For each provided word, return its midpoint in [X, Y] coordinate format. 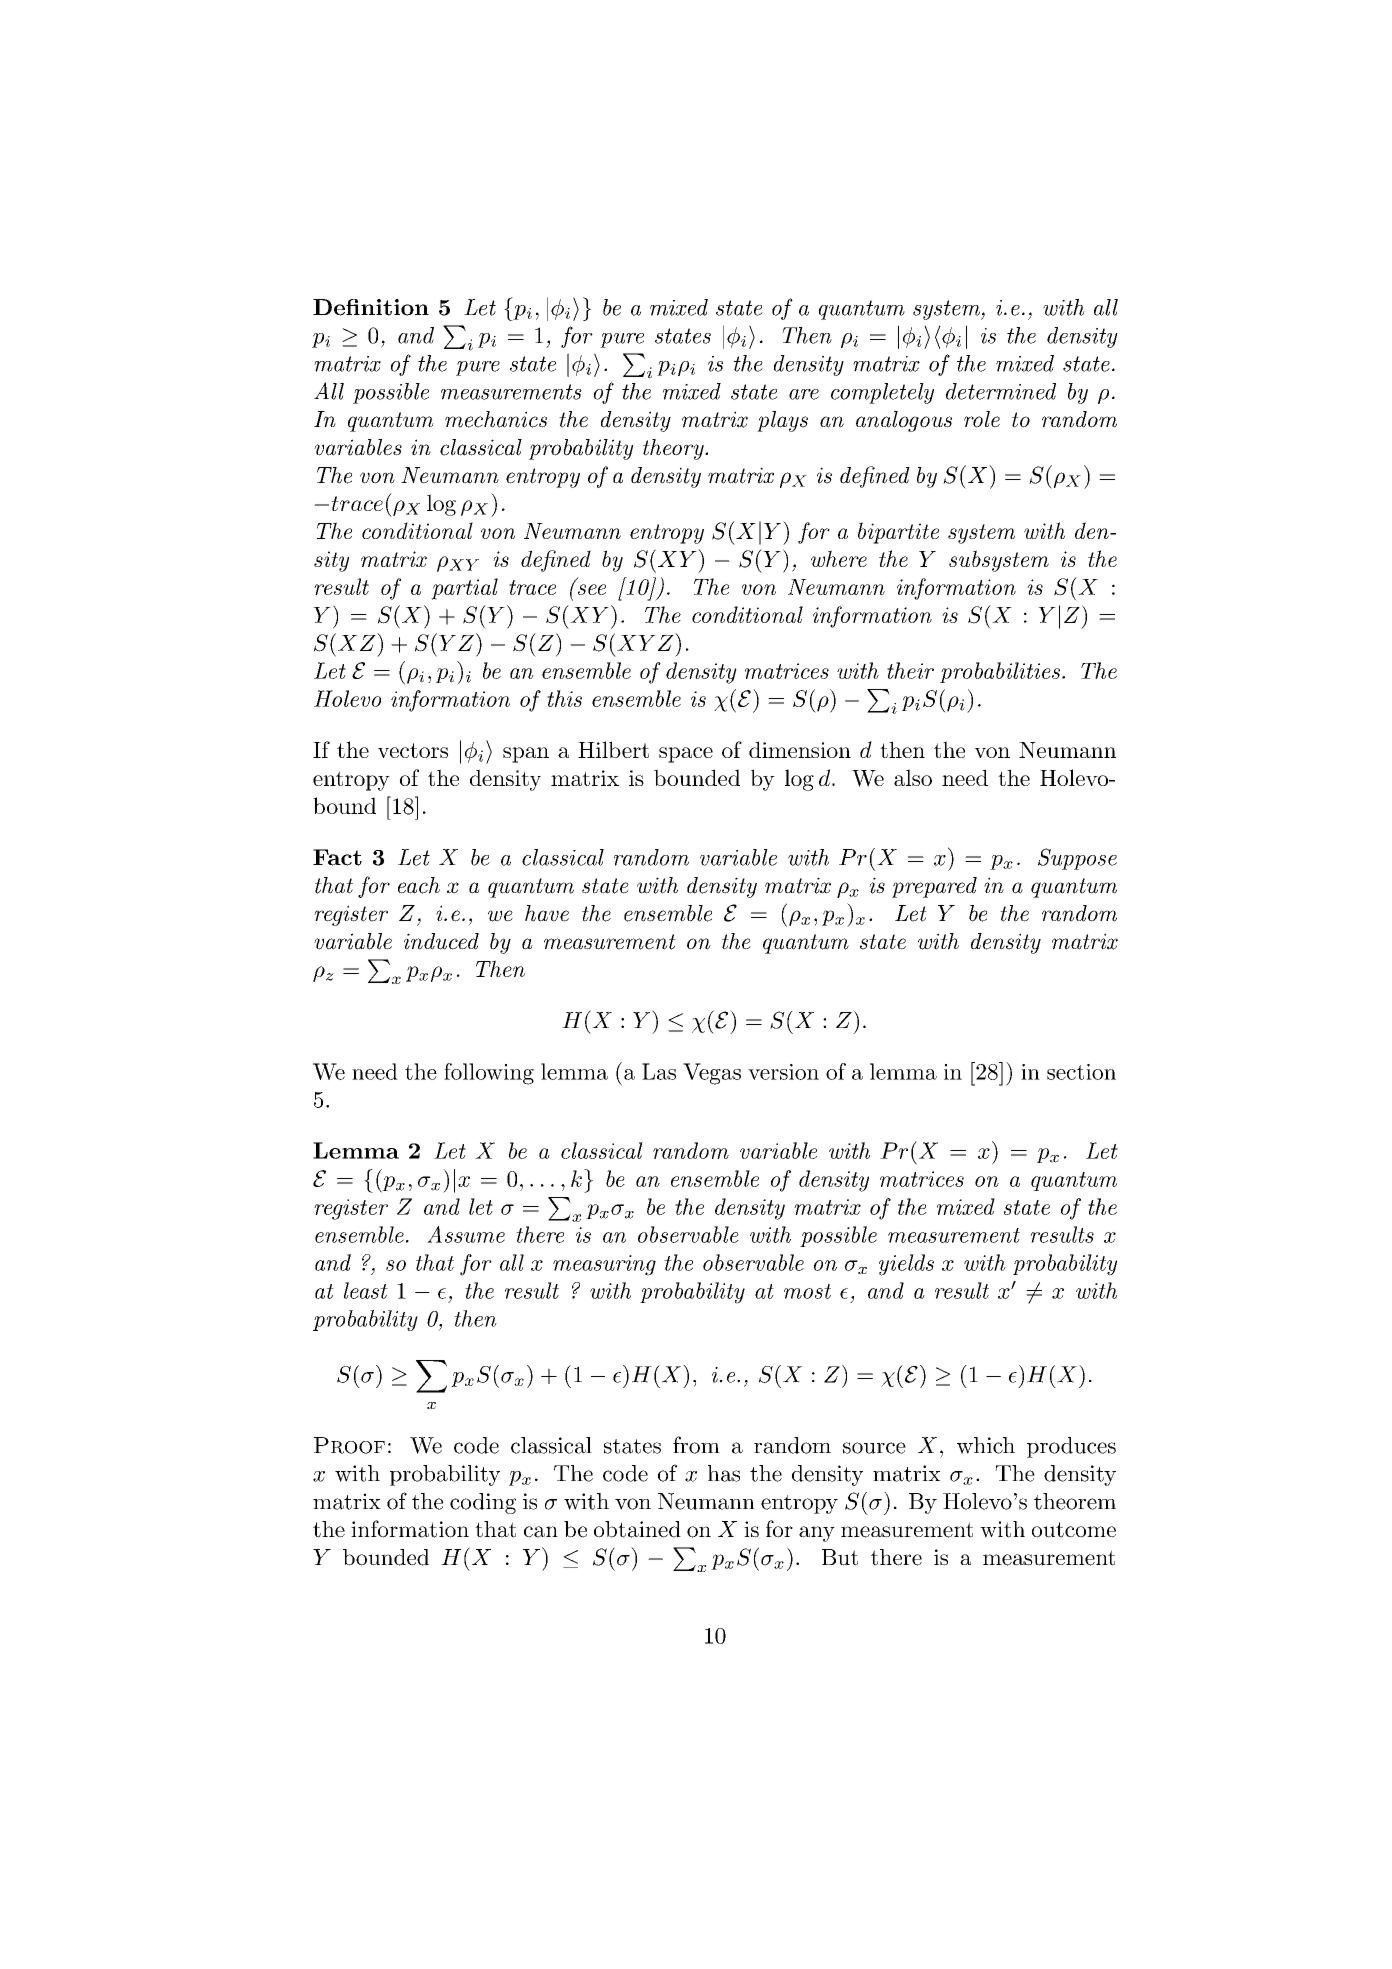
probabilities [1000, 672]
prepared [934, 887]
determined [1001, 391]
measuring [604, 1265]
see [592, 589]
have [547, 913]
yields [906, 1265]
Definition [371, 307]
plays [782, 421]
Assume [466, 1234]
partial [464, 589]
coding [483, 1503]
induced [441, 941]
